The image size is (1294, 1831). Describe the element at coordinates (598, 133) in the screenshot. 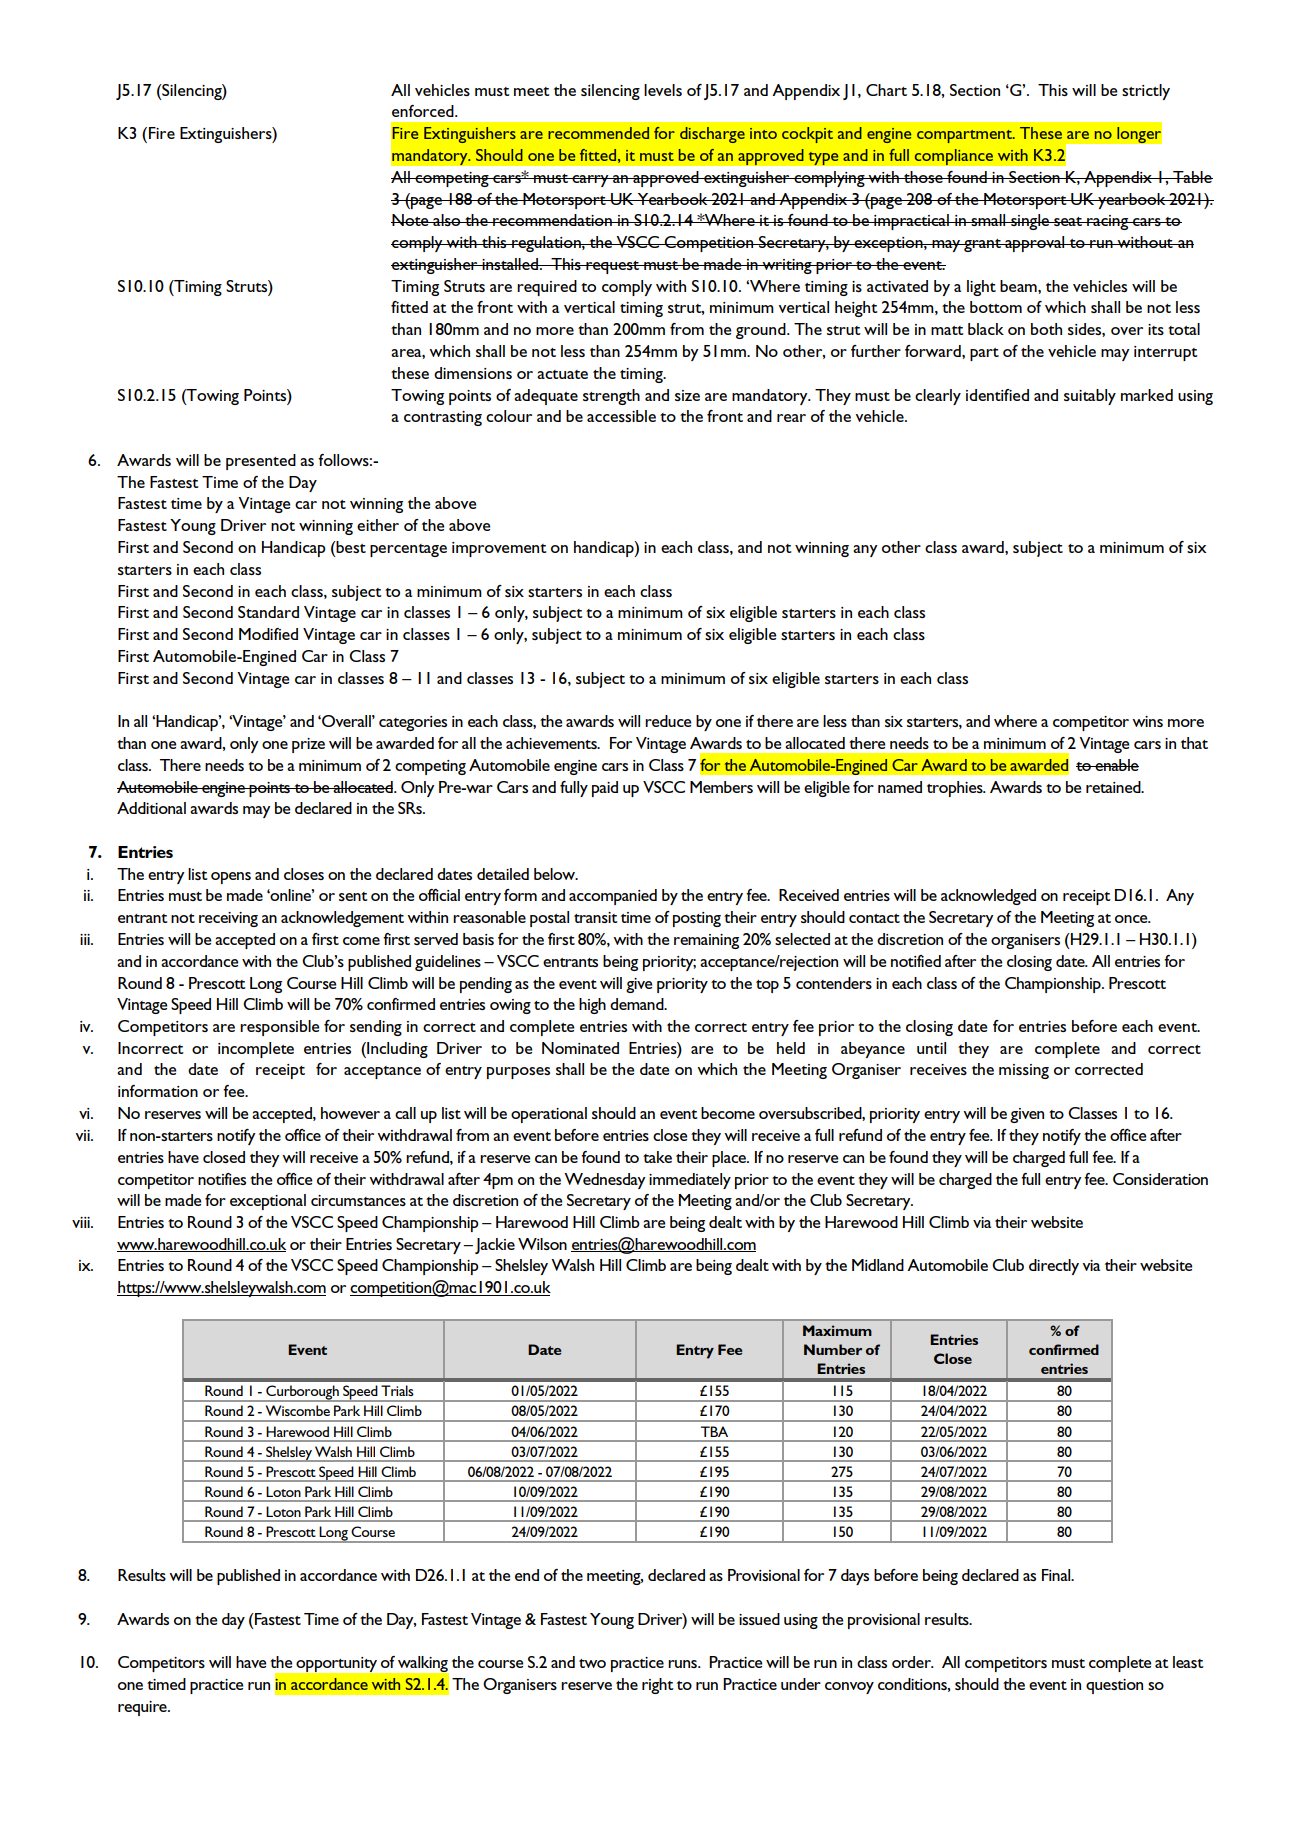

I see `recommended` at that location.
